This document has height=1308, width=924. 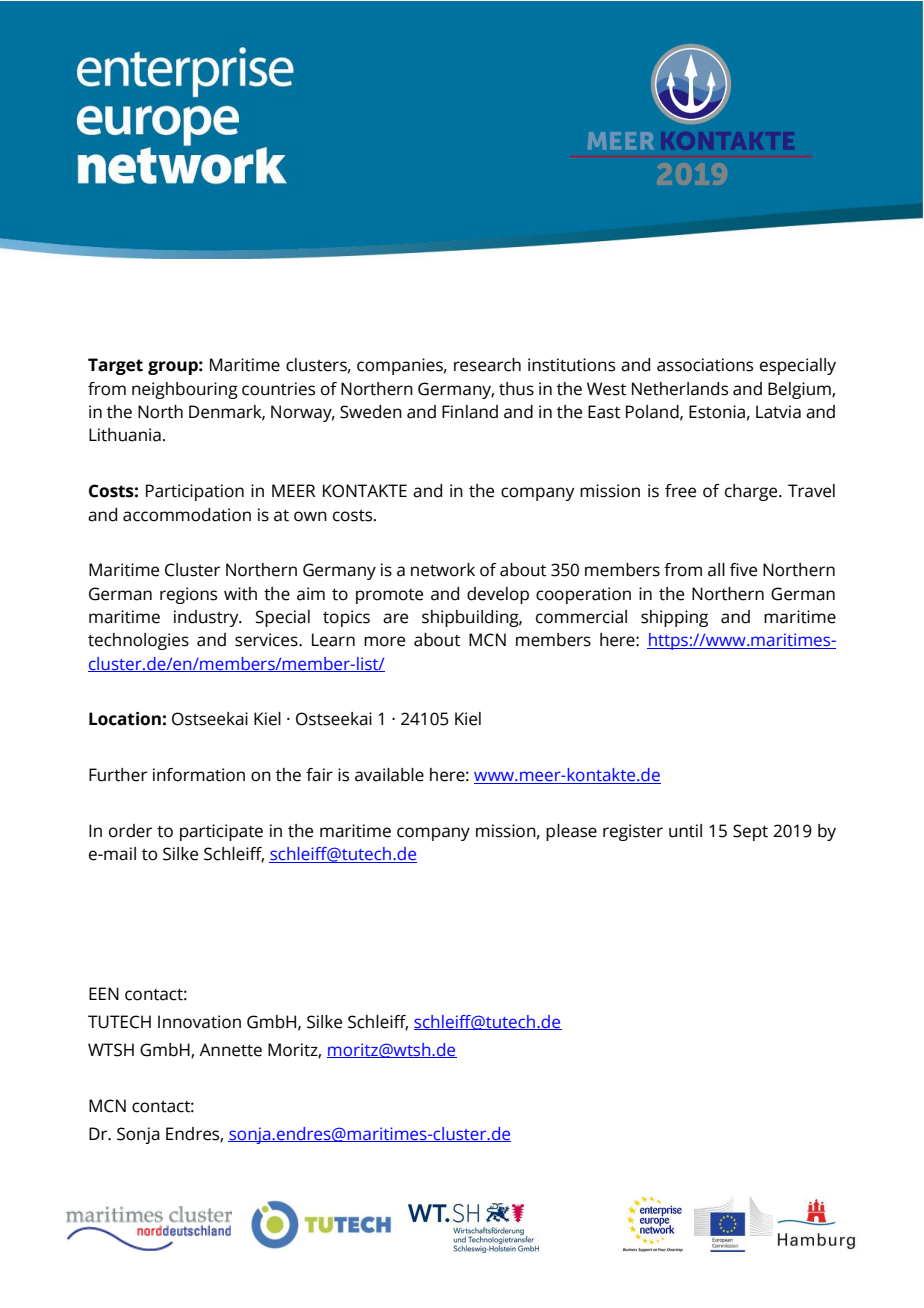 What do you see at coordinates (185, 390) in the document?
I see `neighbouring` at bounding box center [185, 390].
